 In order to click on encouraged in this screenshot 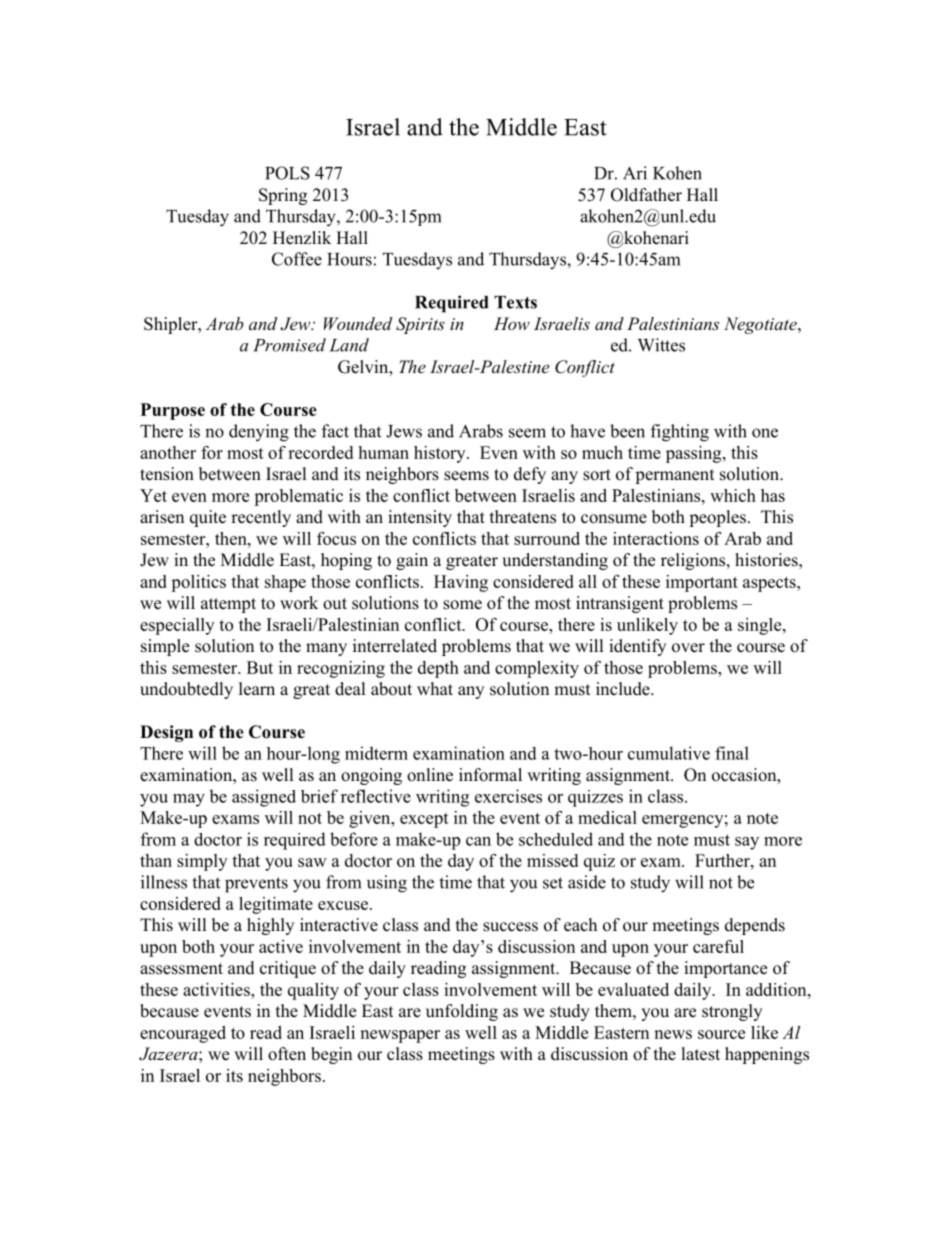, I will do `click(183, 1034)`.
